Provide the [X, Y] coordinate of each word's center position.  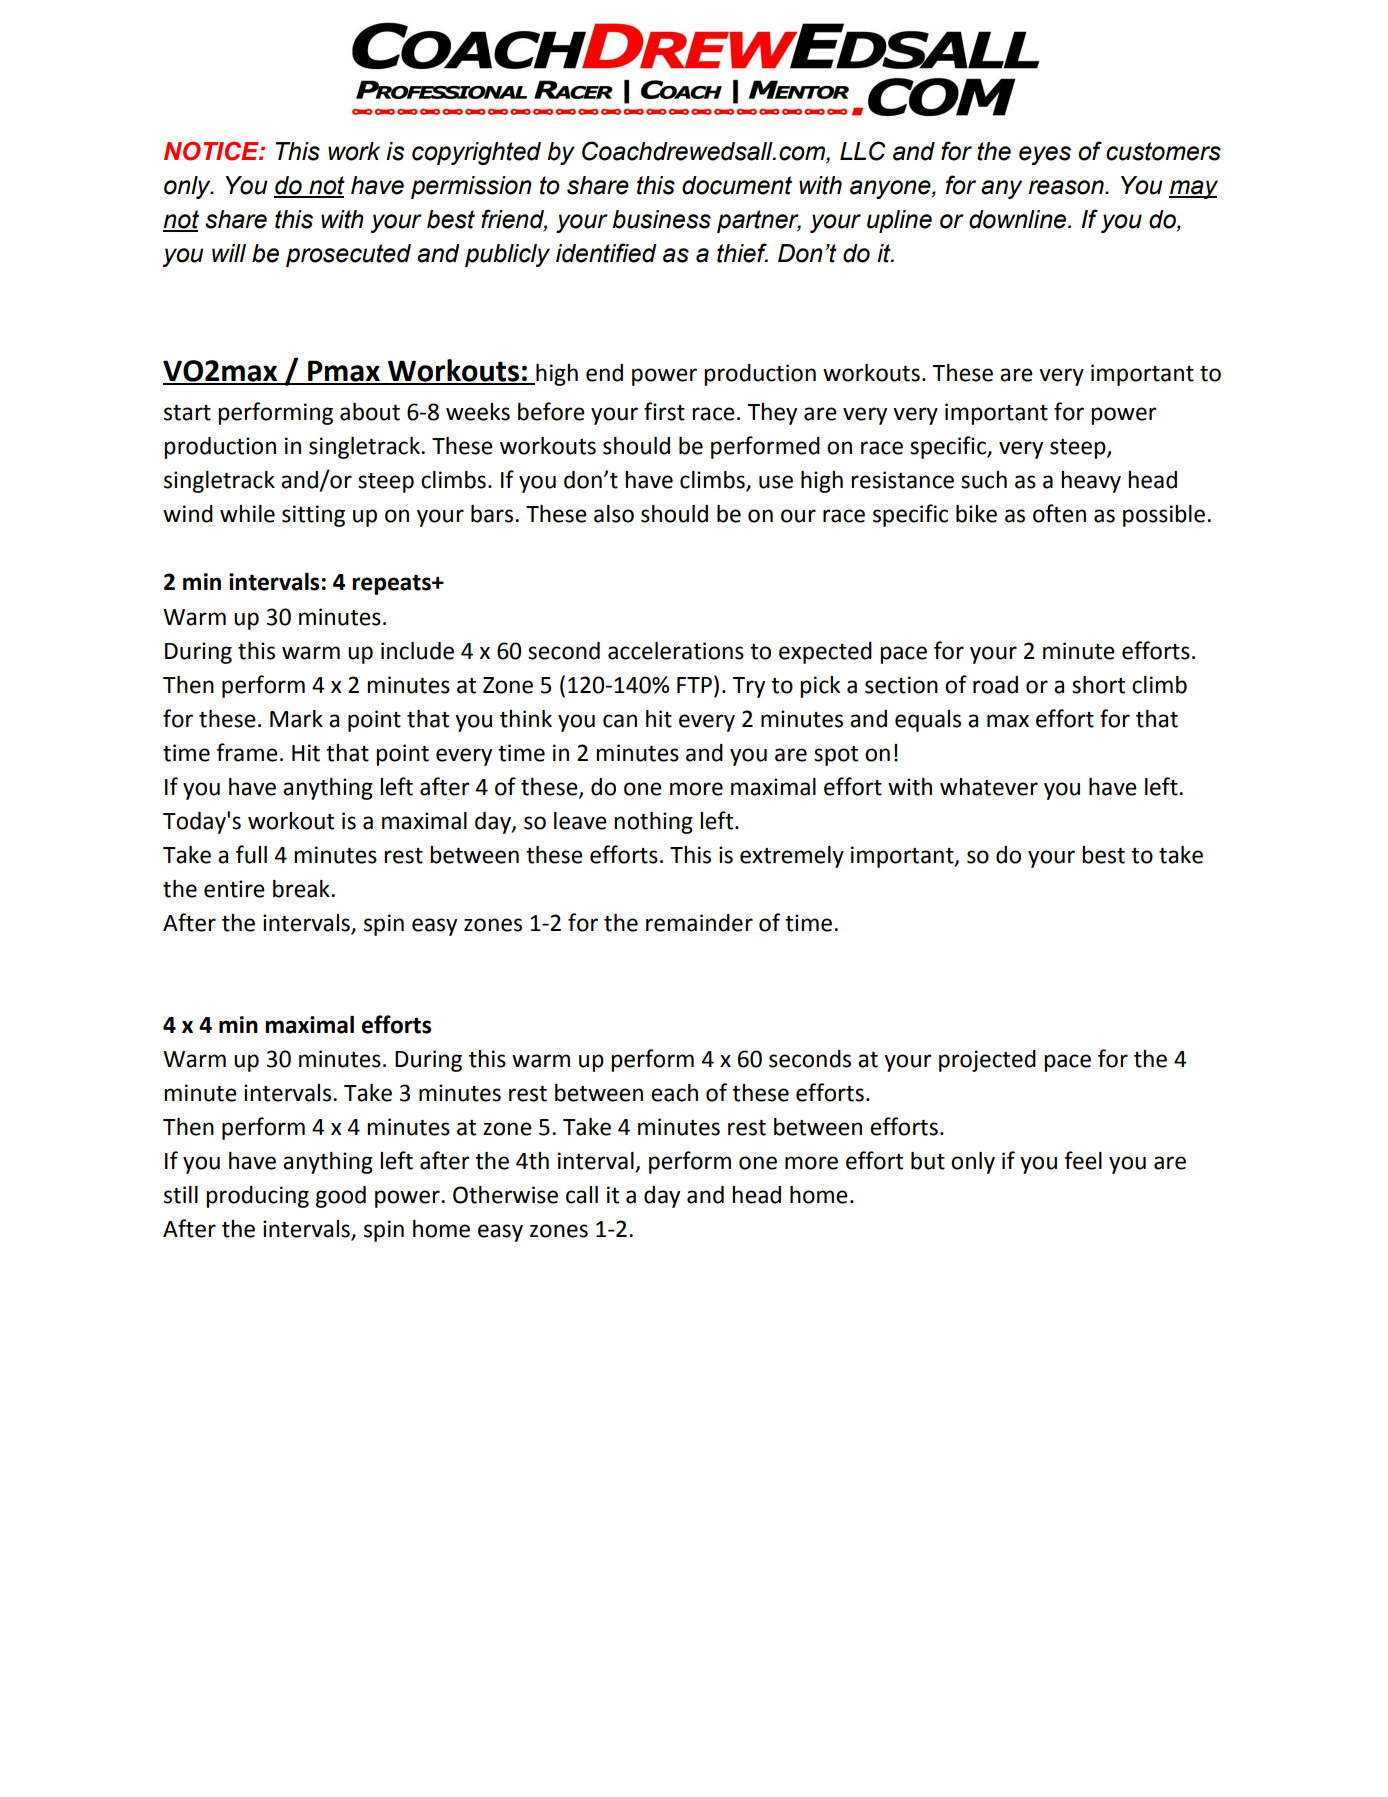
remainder [699, 923]
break [302, 889]
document [737, 185]
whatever [989, 787]
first [664, 411]
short [1098, 685]
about [370, 412]
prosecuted [348, 255]
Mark [296, 719]
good [341, 1197]
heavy [1091, 482]
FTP [694, 685]
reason [1067, 187]
